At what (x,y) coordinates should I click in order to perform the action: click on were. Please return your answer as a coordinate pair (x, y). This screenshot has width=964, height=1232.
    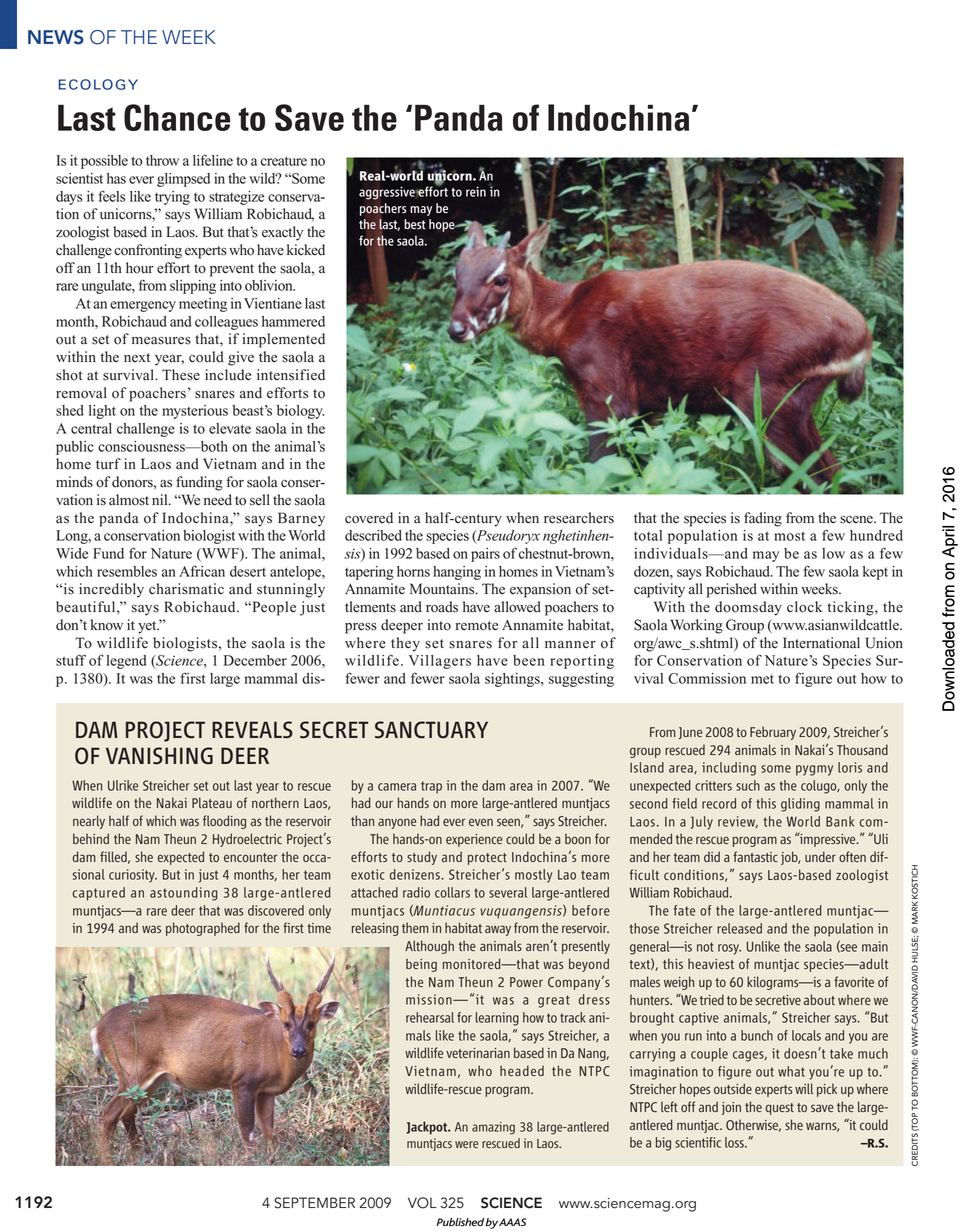
    Looking at the image, I should click on (466, 1144).
